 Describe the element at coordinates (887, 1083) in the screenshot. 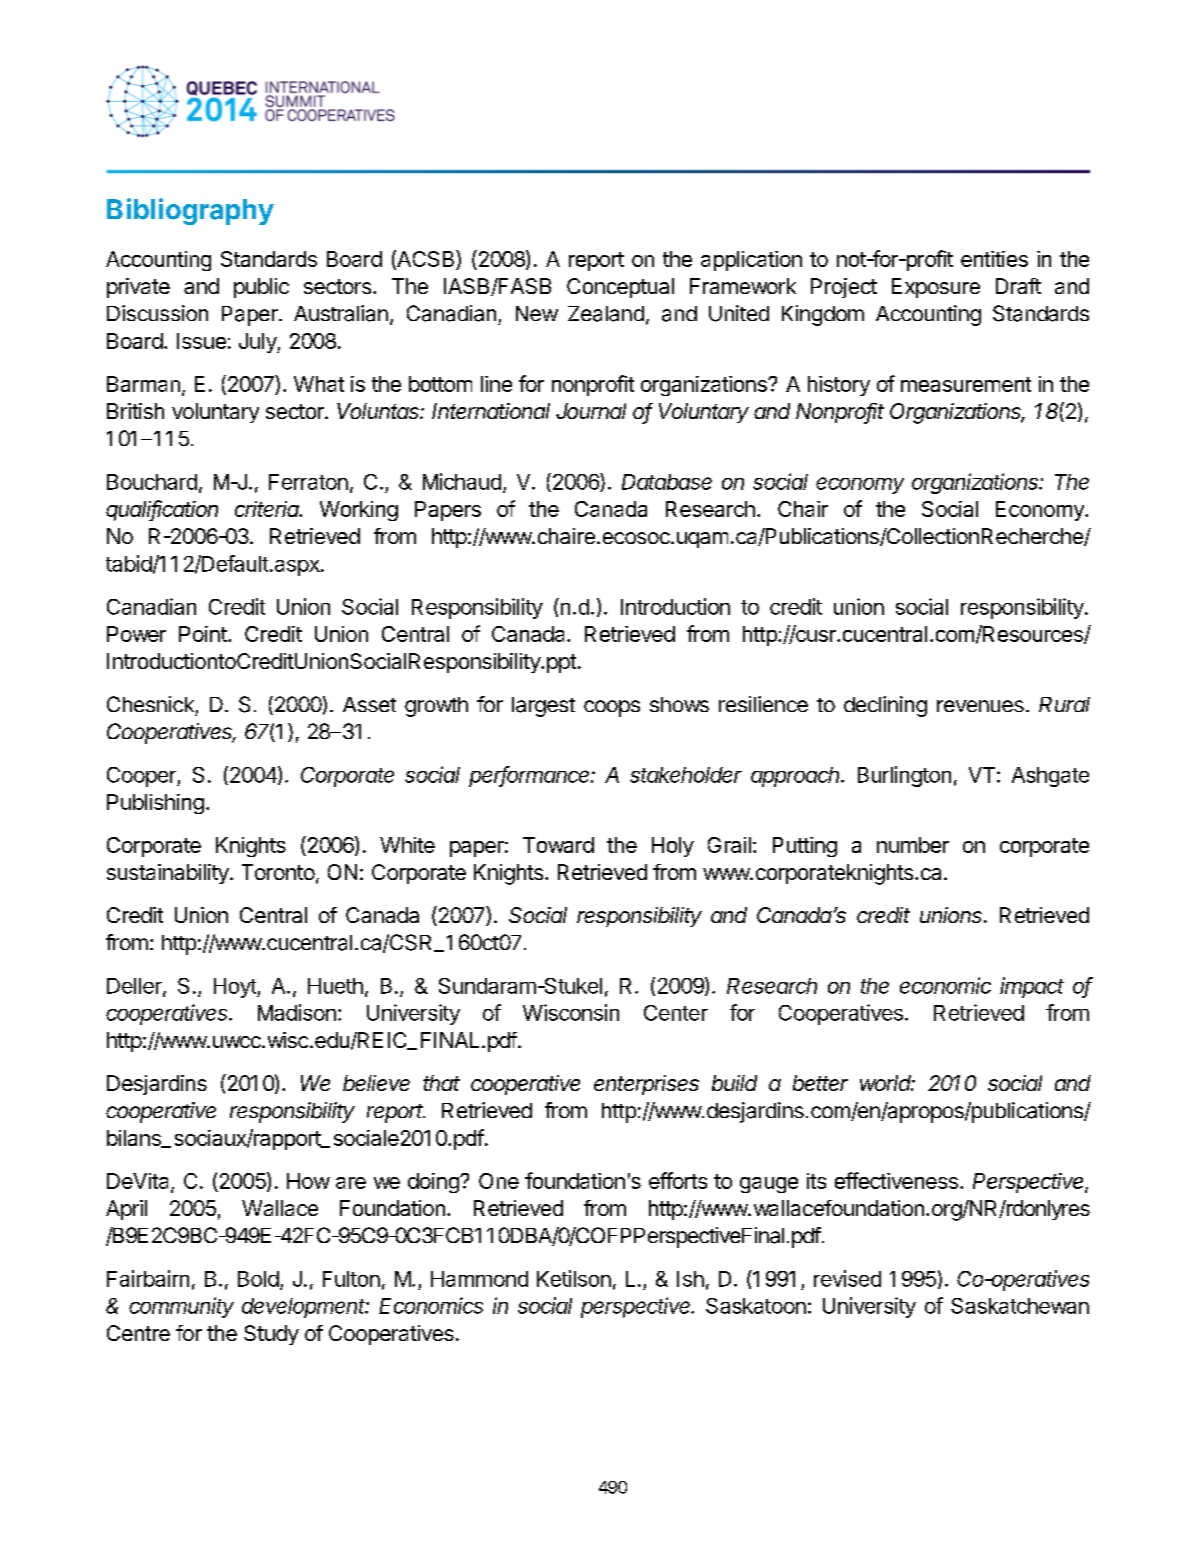

I see `world` at that location.
